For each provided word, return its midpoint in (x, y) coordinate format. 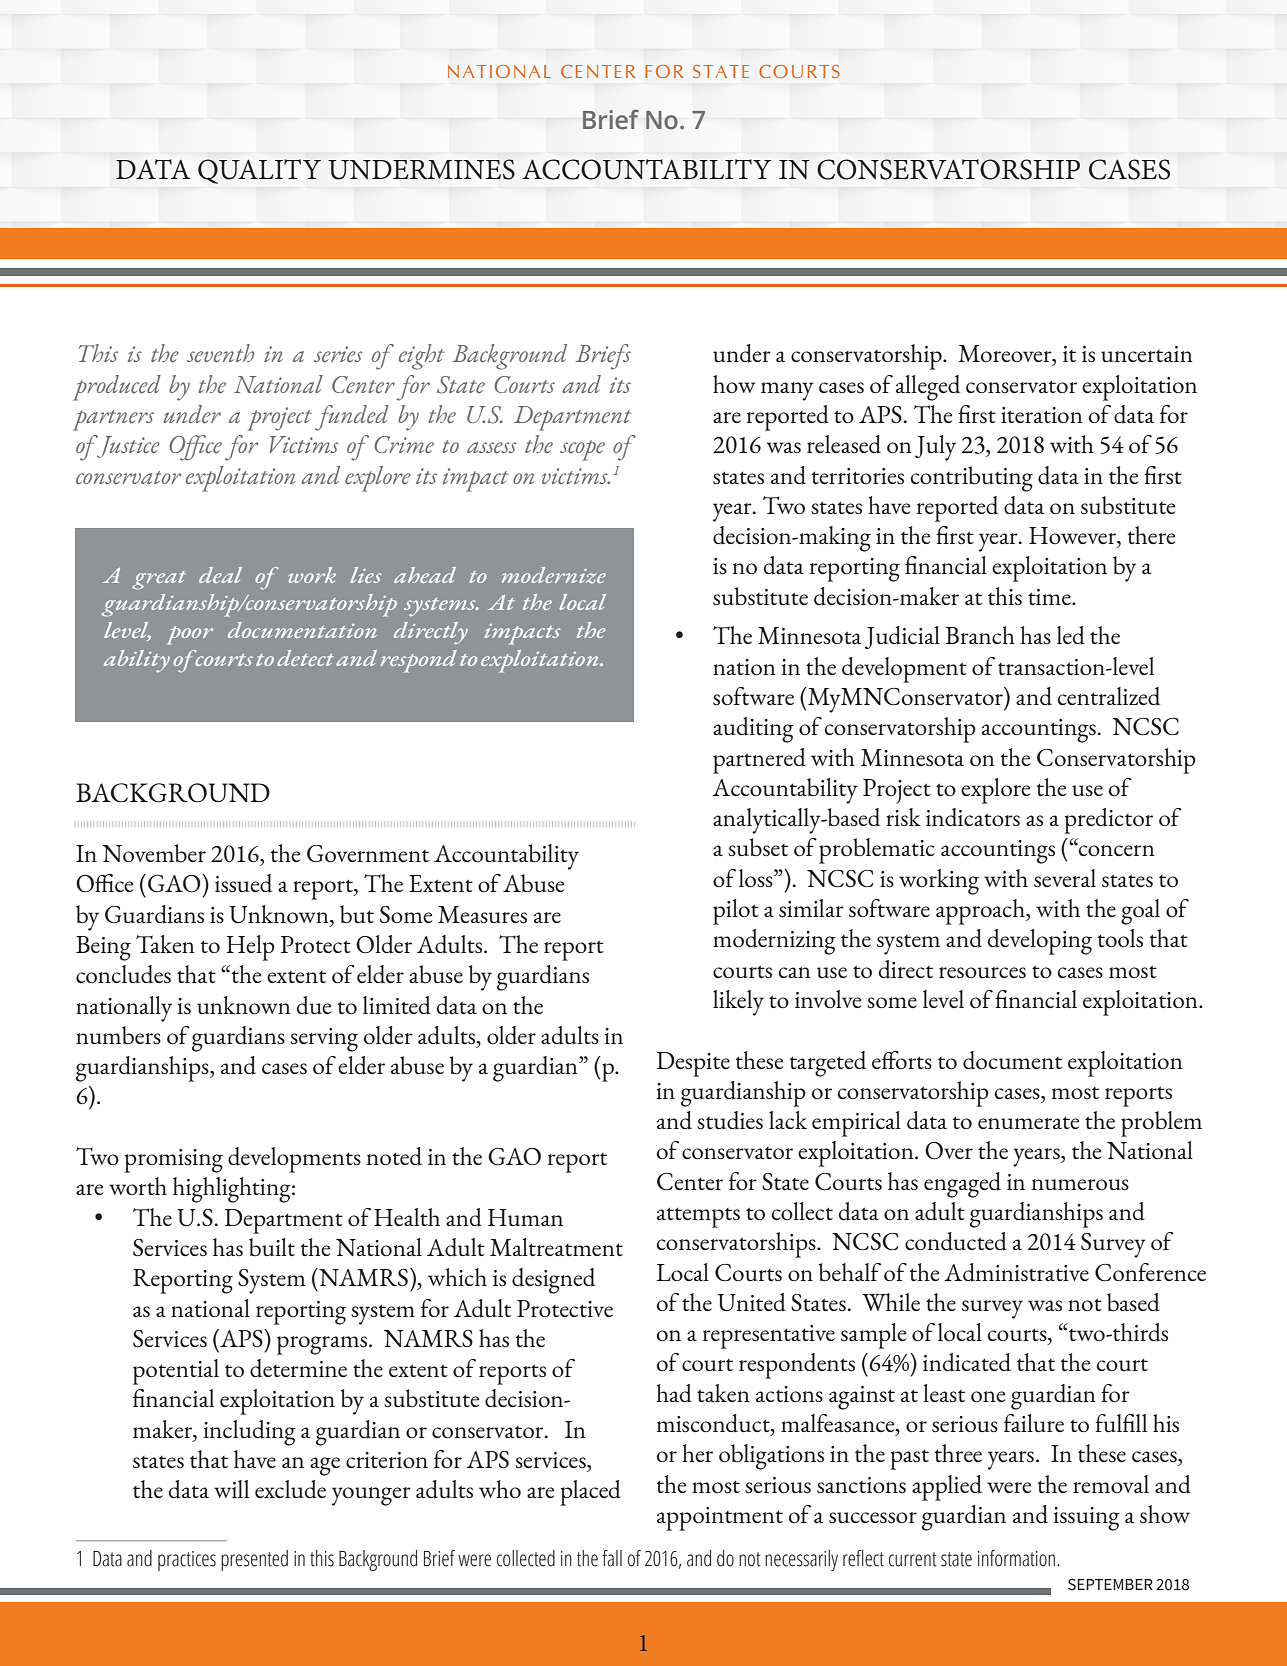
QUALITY (259, 171)
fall (612, 1558)
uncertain (1147, 354)
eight (421, 357)
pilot (736, 912)
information (1016, 1558)
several (1065, 878)
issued (243, 883)
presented (254, 1560)
